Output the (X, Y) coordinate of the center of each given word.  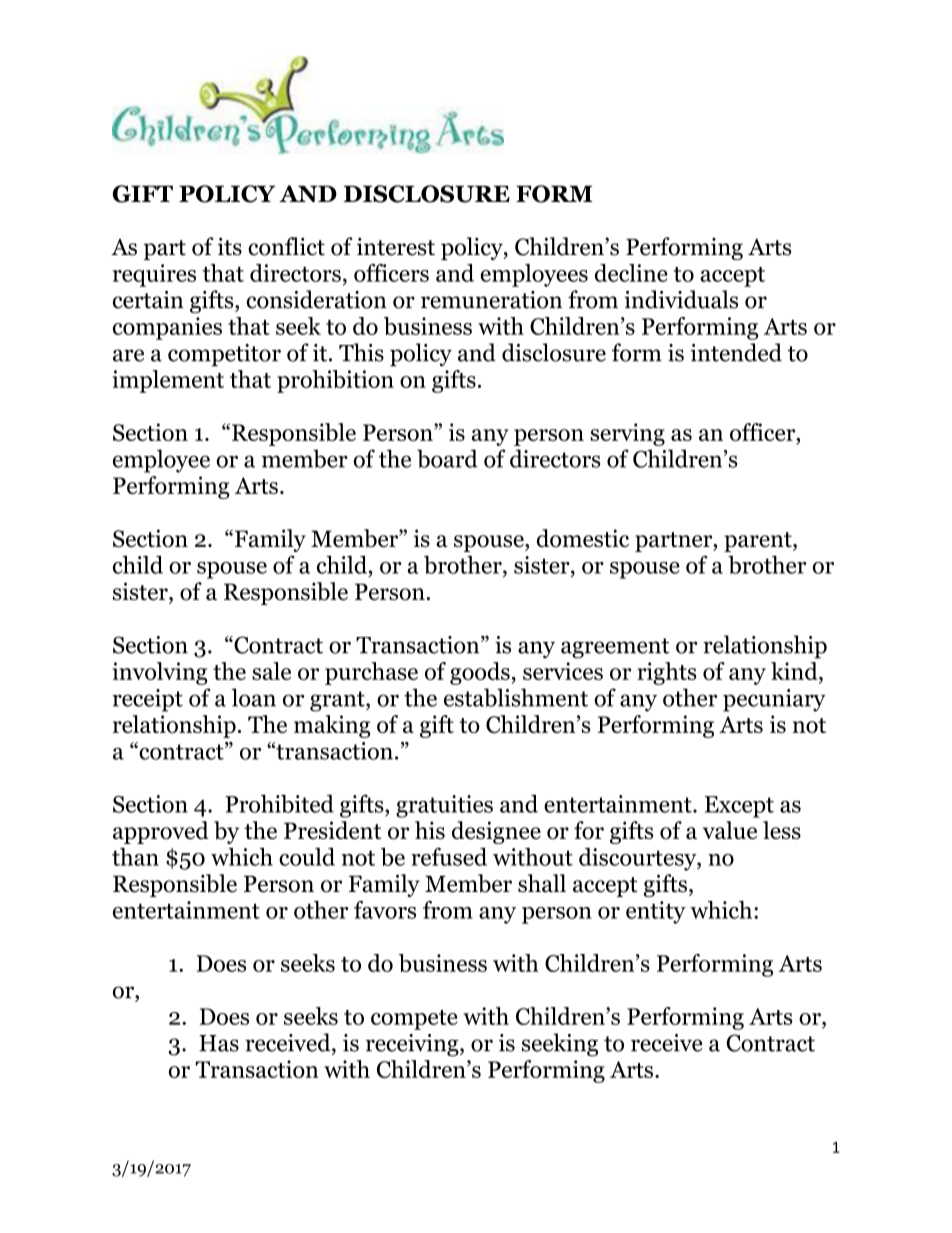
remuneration (491, 300)
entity (656, 912)
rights (666, 673)
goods (480, 673)
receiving (413, 1045)
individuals (681, 299)
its (230, 247)
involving (160, 673)
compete (414, 1020)
